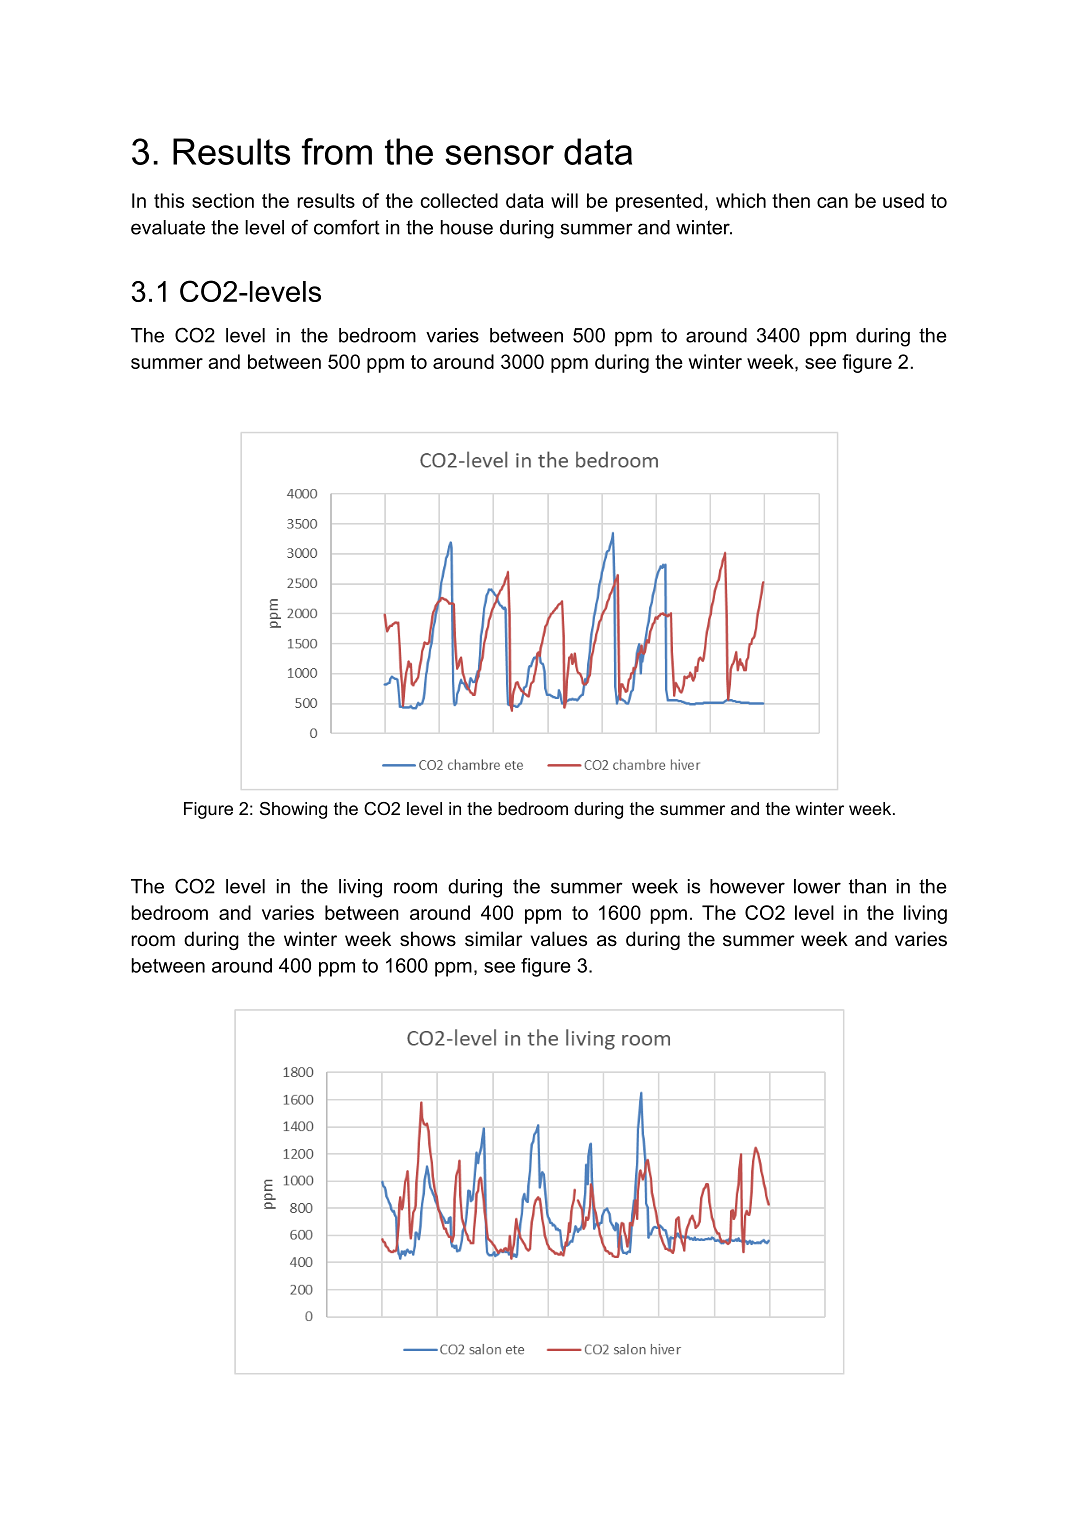  What do you see at coordinates (223, 200) in the document?
I see `section` at bounding box center [223, 200].
